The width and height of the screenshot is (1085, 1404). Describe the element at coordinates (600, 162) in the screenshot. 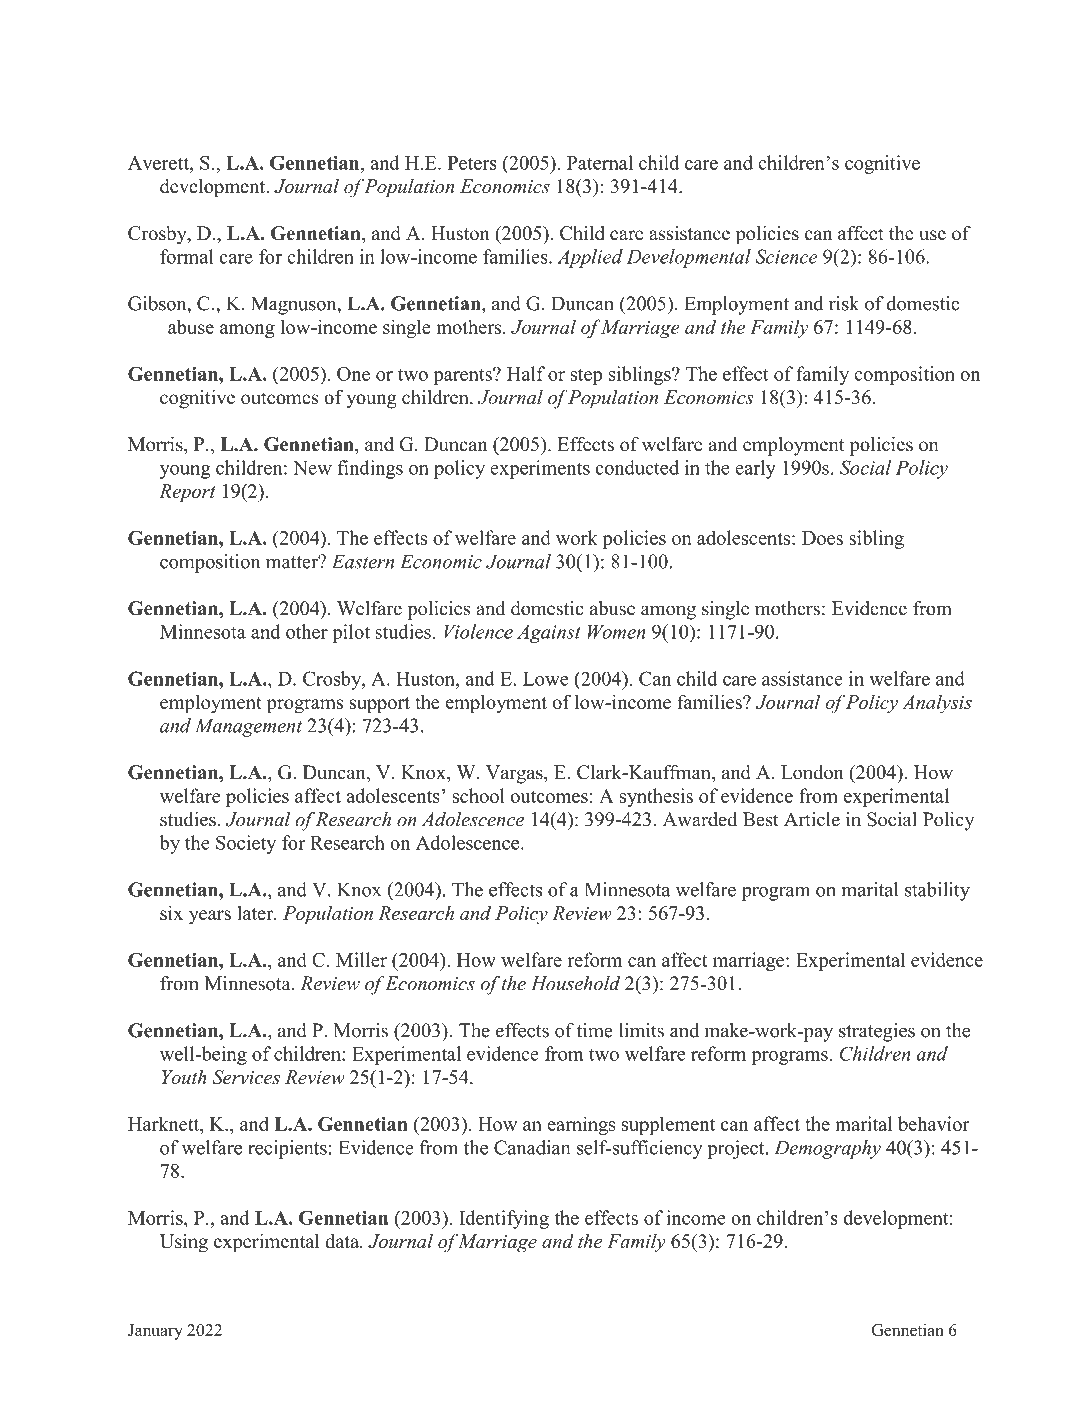

I see `Paternal` at that location.
